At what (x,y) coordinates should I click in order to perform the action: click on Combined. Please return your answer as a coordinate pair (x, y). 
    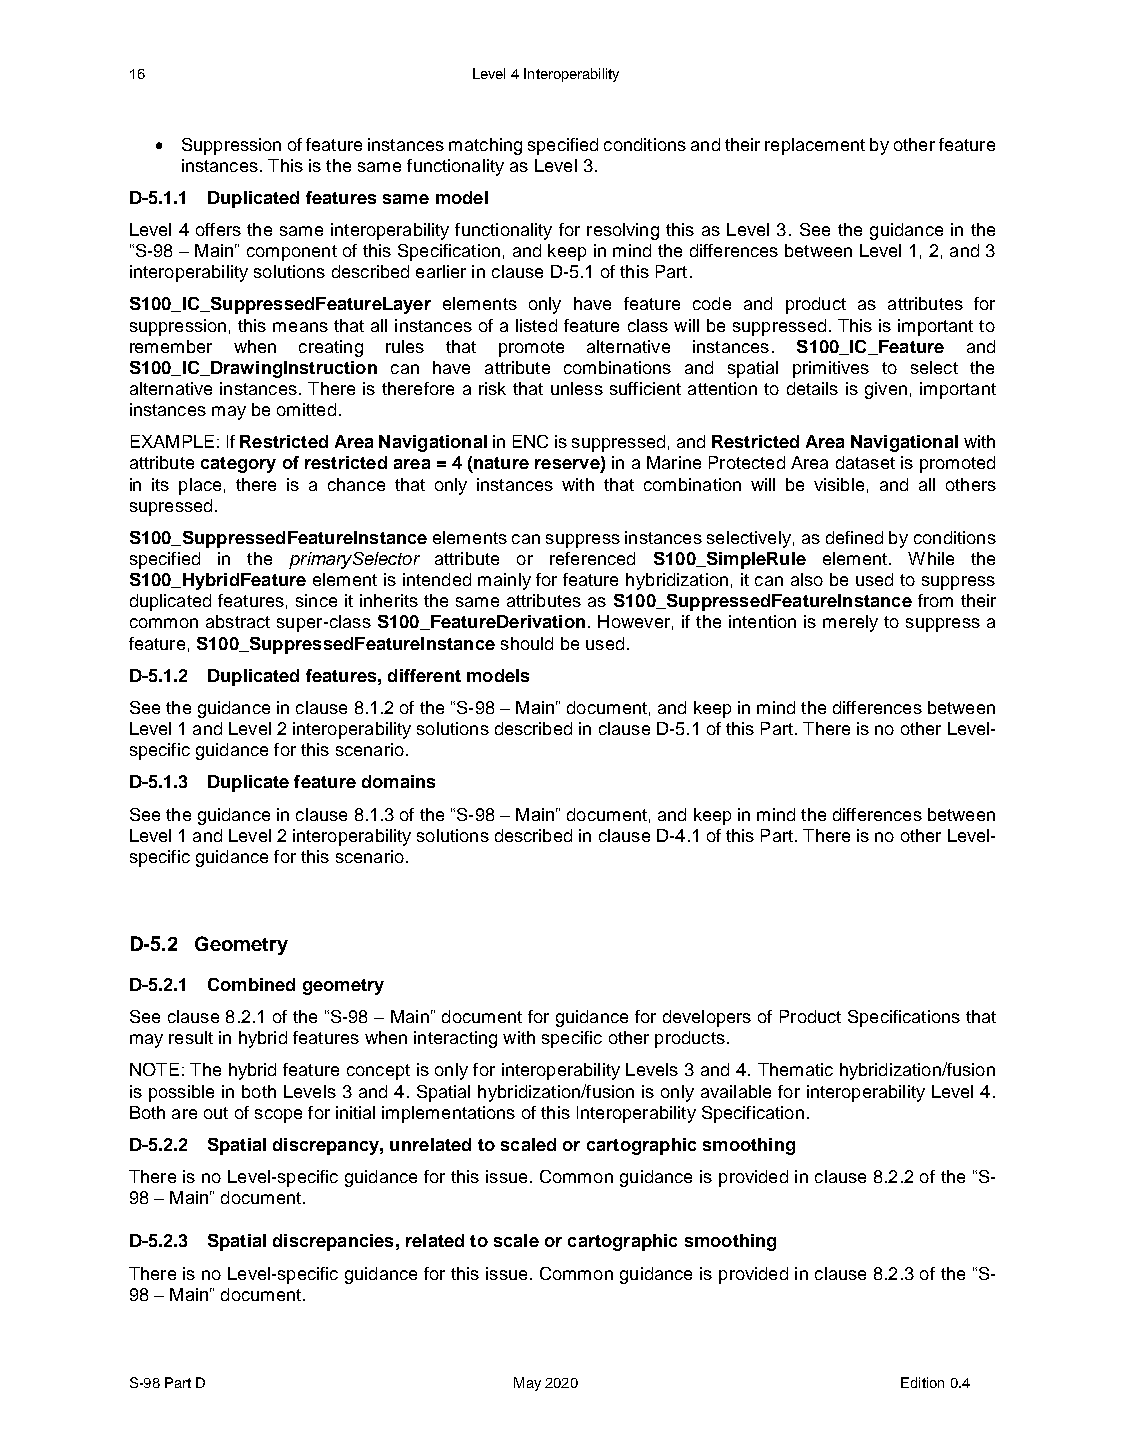
    Looking at the image, I should click on (251, 984).
